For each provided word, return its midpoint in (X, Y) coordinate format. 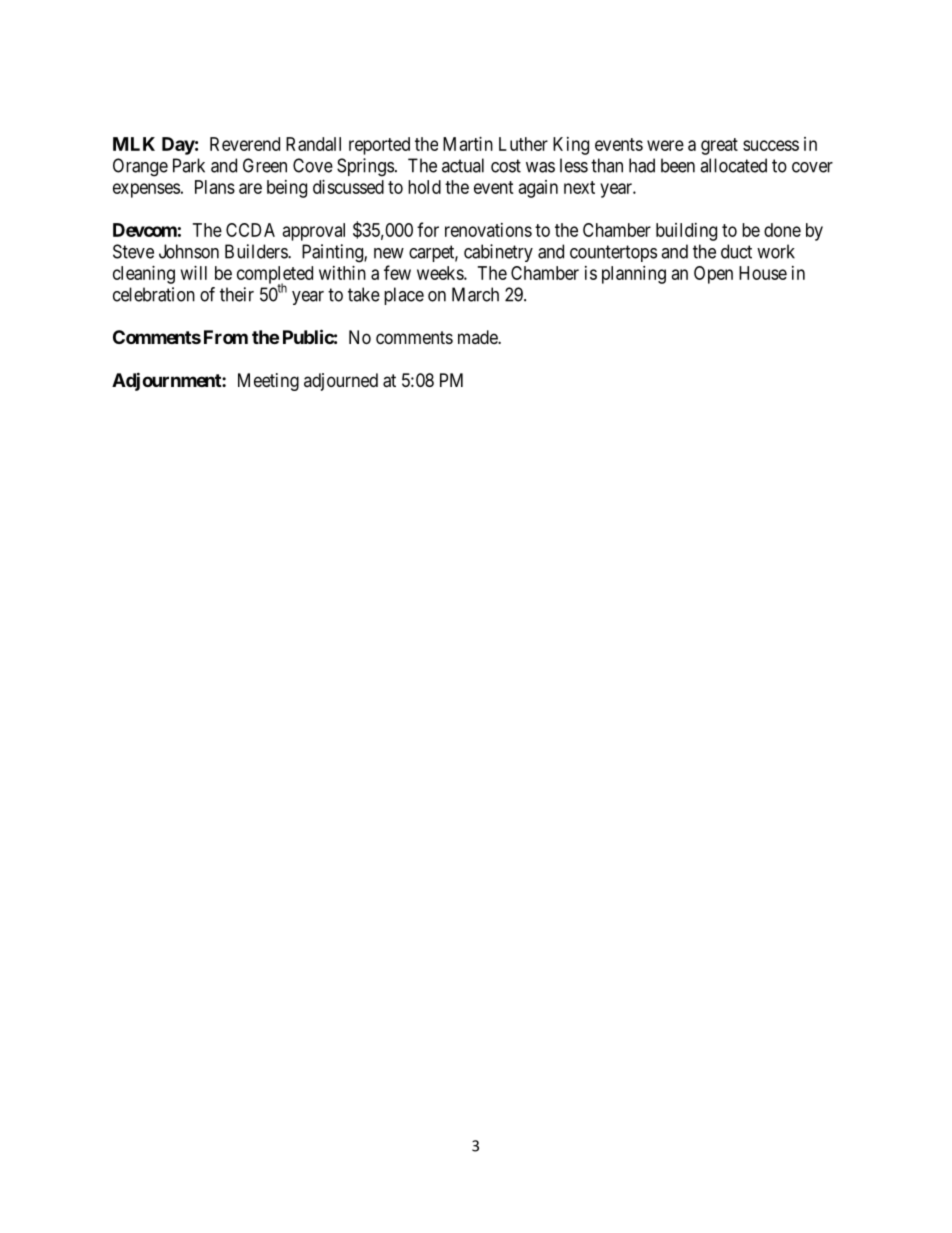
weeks (441, 273)
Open (713, 275)
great (719, 146)
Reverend (245, 144)
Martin (468, 144)
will (194, 273)
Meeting (268, 382)
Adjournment (167, 381)
